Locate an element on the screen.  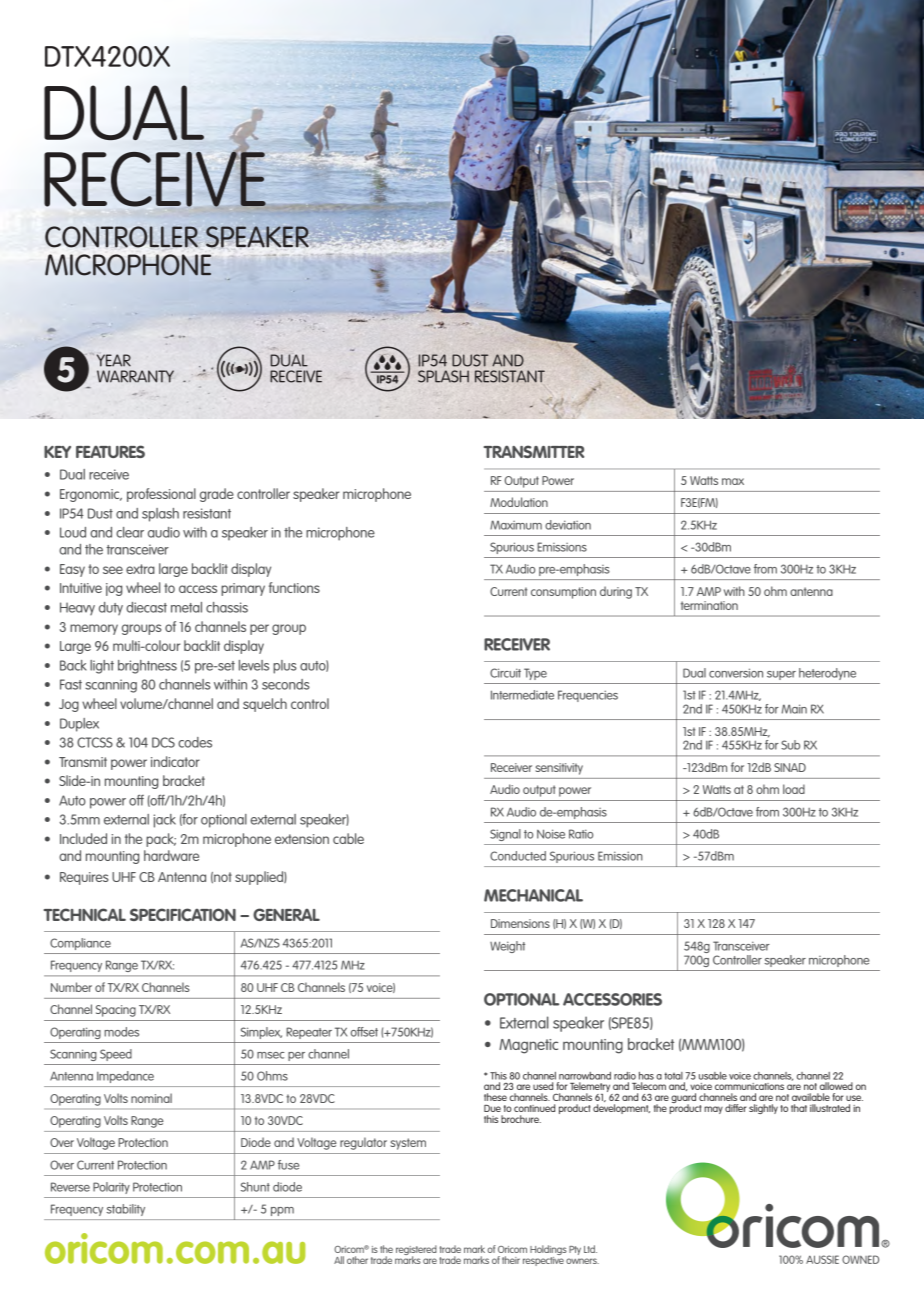
registered is located at coordinates (416, 1251).
